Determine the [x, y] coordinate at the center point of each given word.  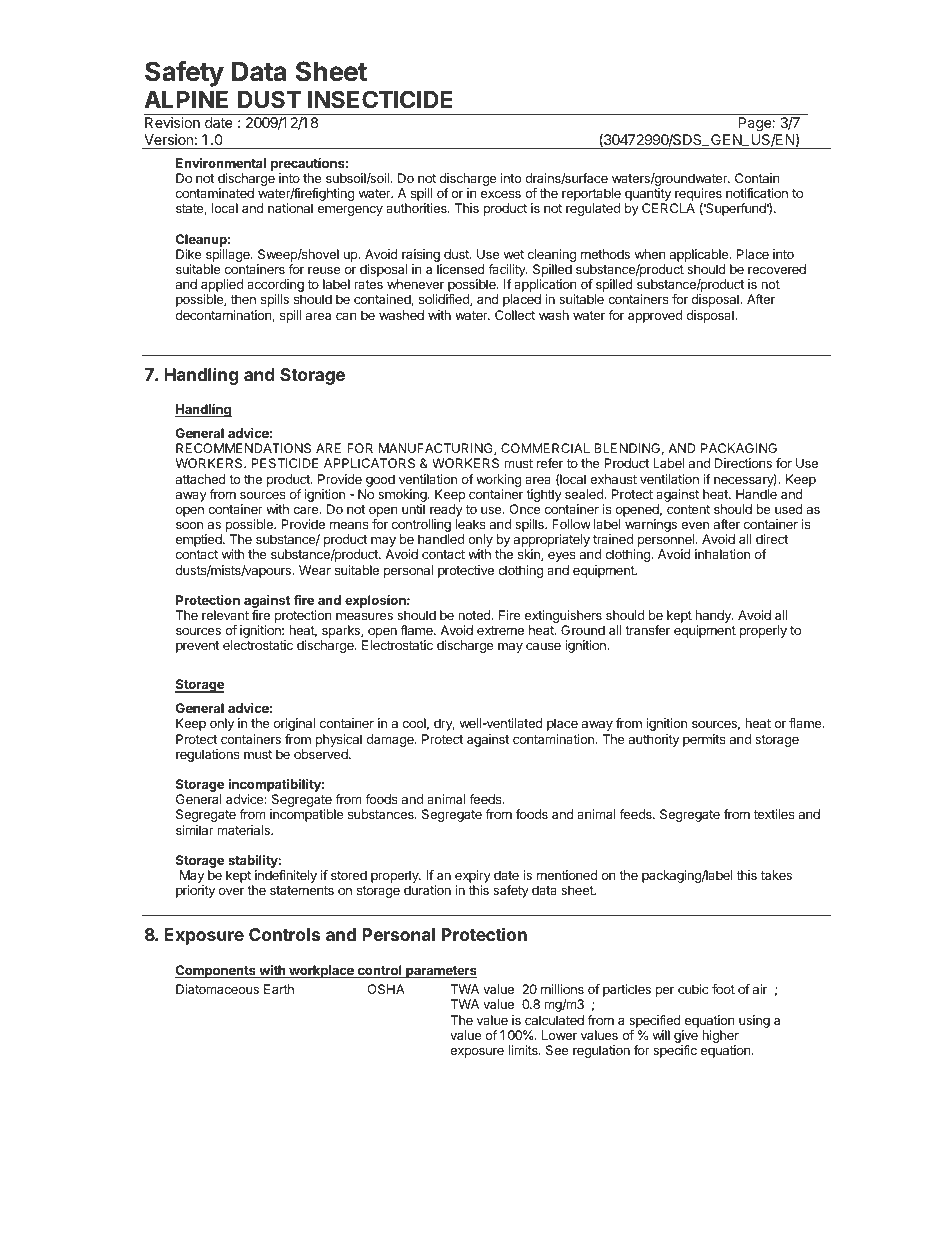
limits [524, 1050]
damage [391, 740]
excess [501, 194]
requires [697, 196]
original [294, 724]
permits [704, 740]
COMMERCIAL [545, 448]
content [688, 509]
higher [720, 1038]
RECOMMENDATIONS [243, 448]
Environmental [221, 163]
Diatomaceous [217, 989]
